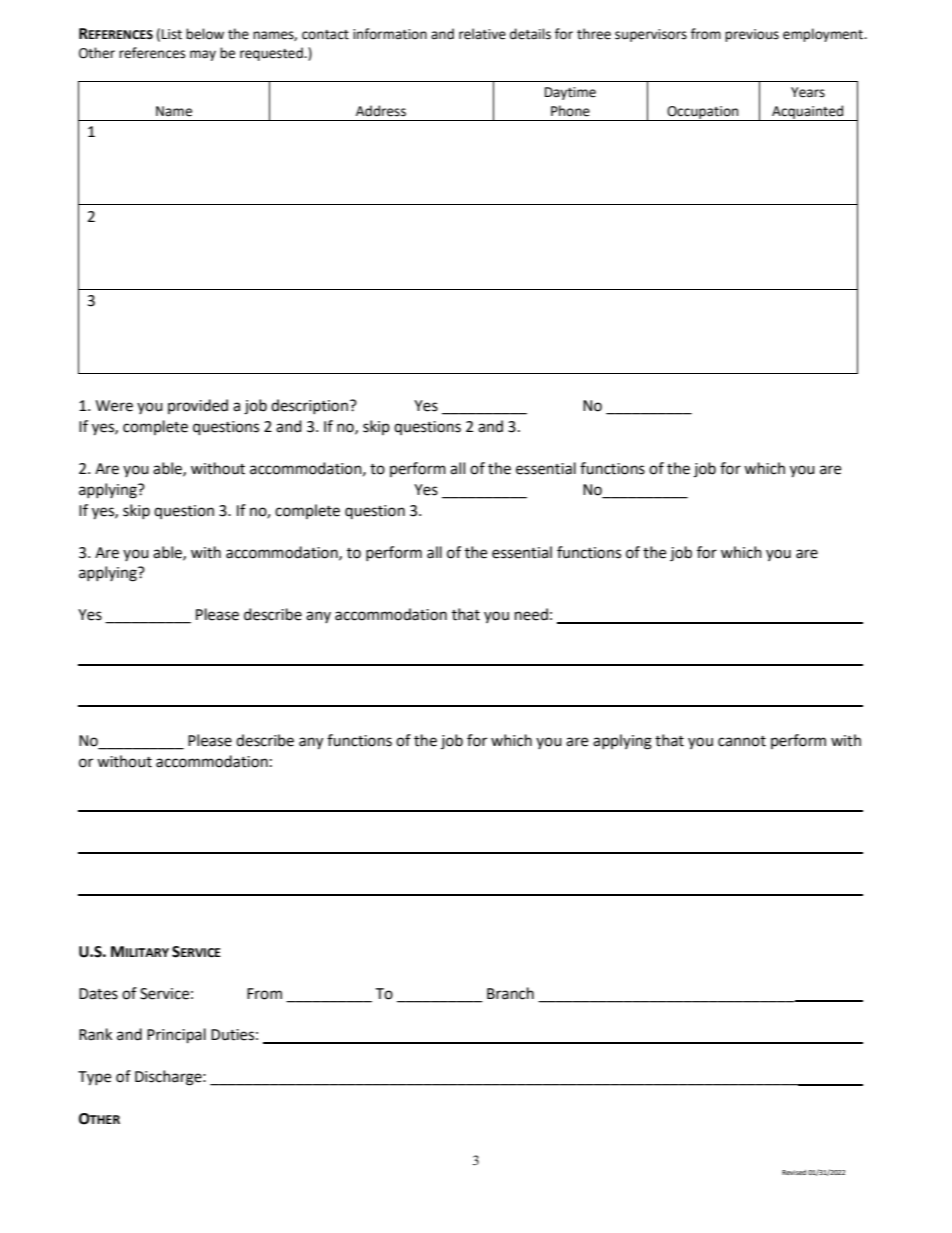  What do you see at coordinates (794, 1172) in the page?
I see `Revised` at bounding box center [794, 1172].
